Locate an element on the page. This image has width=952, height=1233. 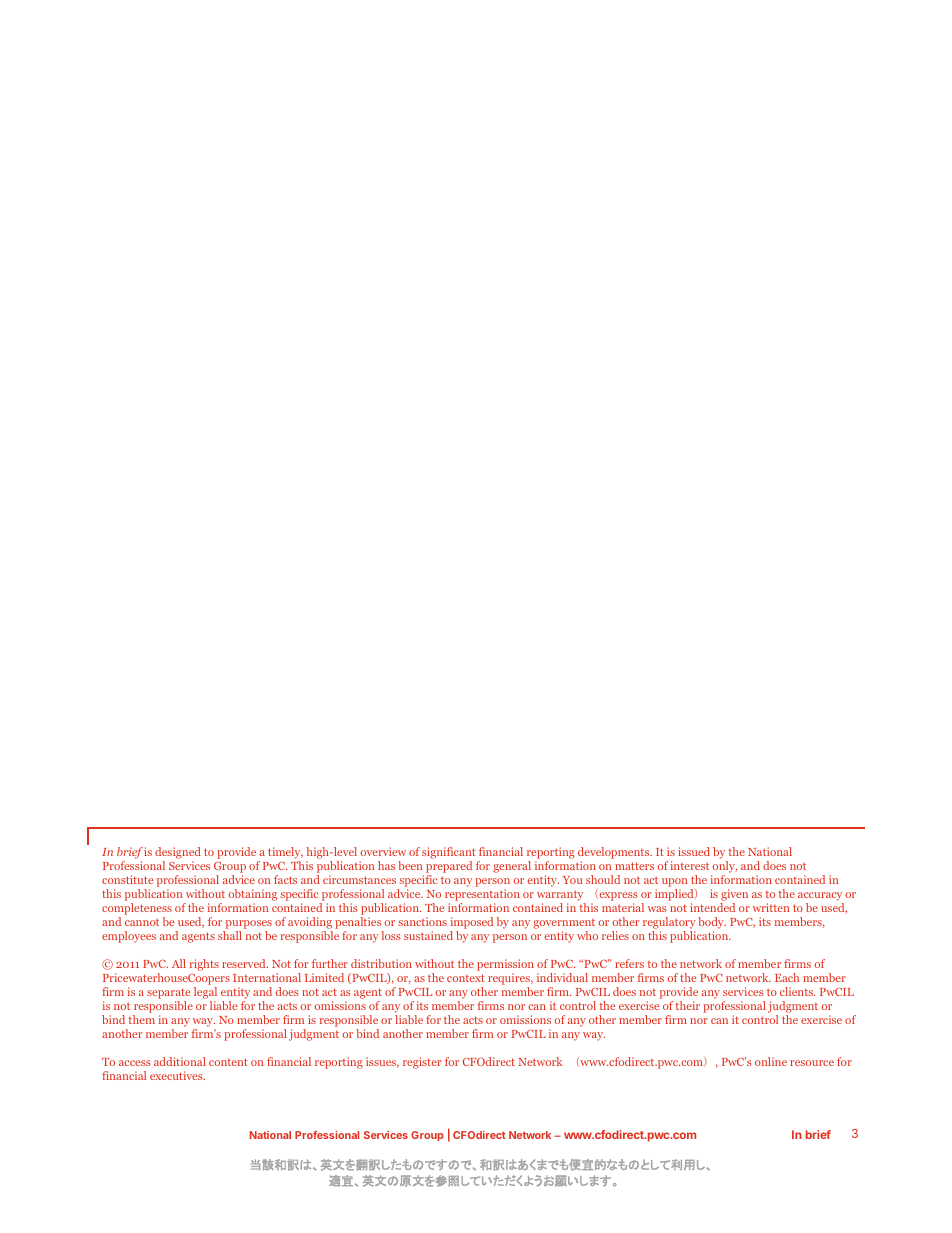
register is located at coordinates (422, 1063).
